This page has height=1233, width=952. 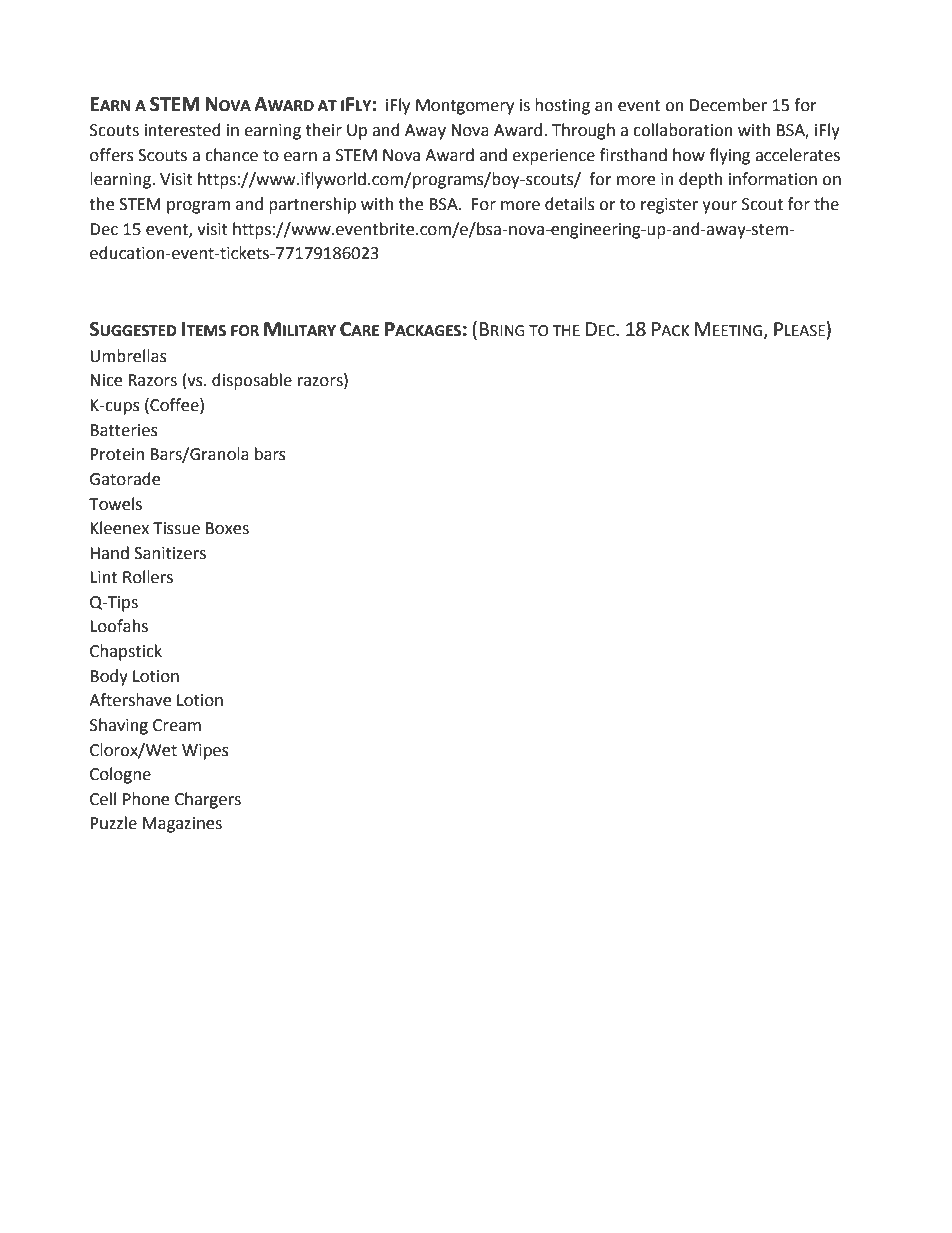 I want to click on Magazines, so click(x=182, y=825).
